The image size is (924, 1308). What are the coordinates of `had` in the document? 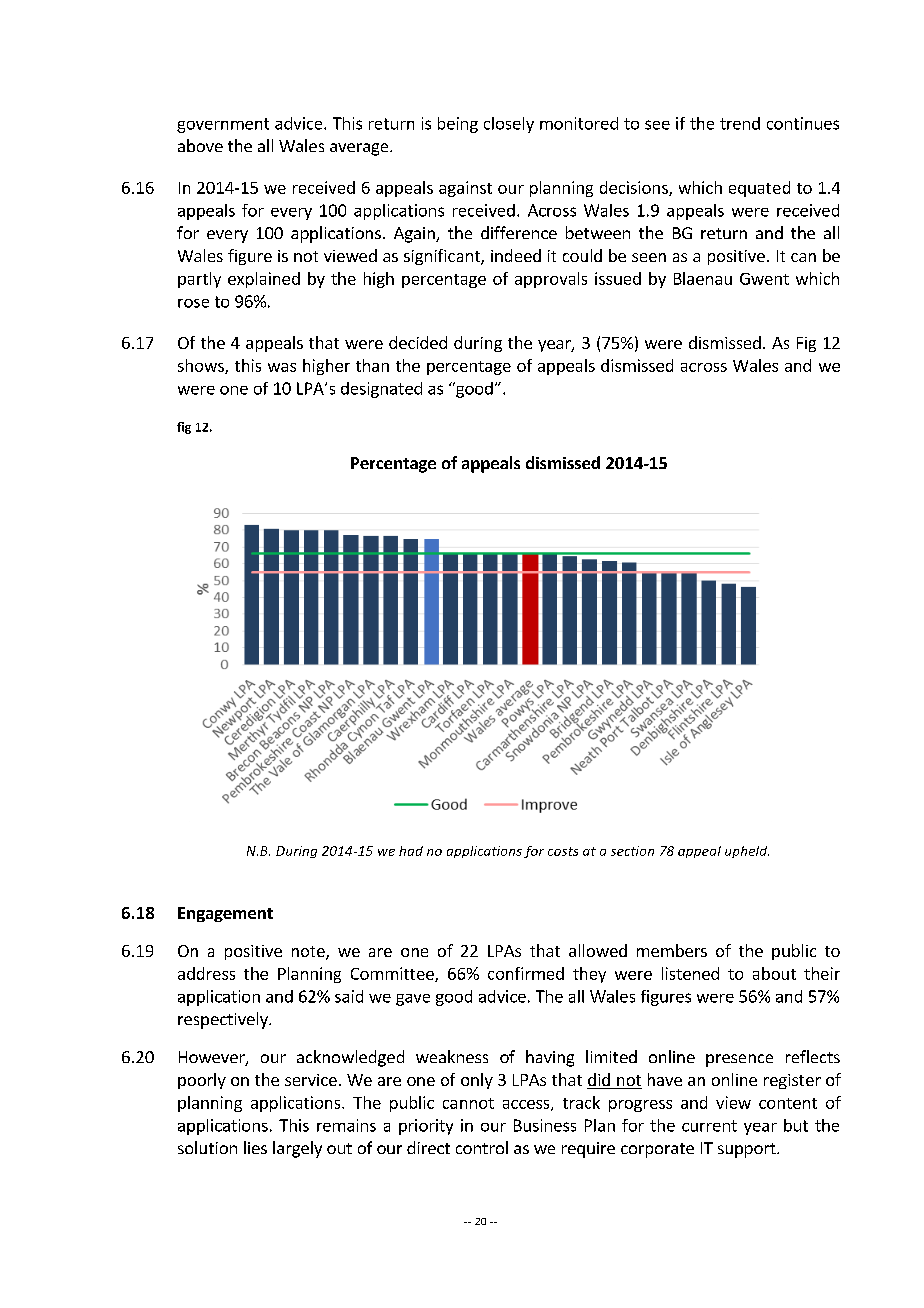 It's located at (411, 851).
